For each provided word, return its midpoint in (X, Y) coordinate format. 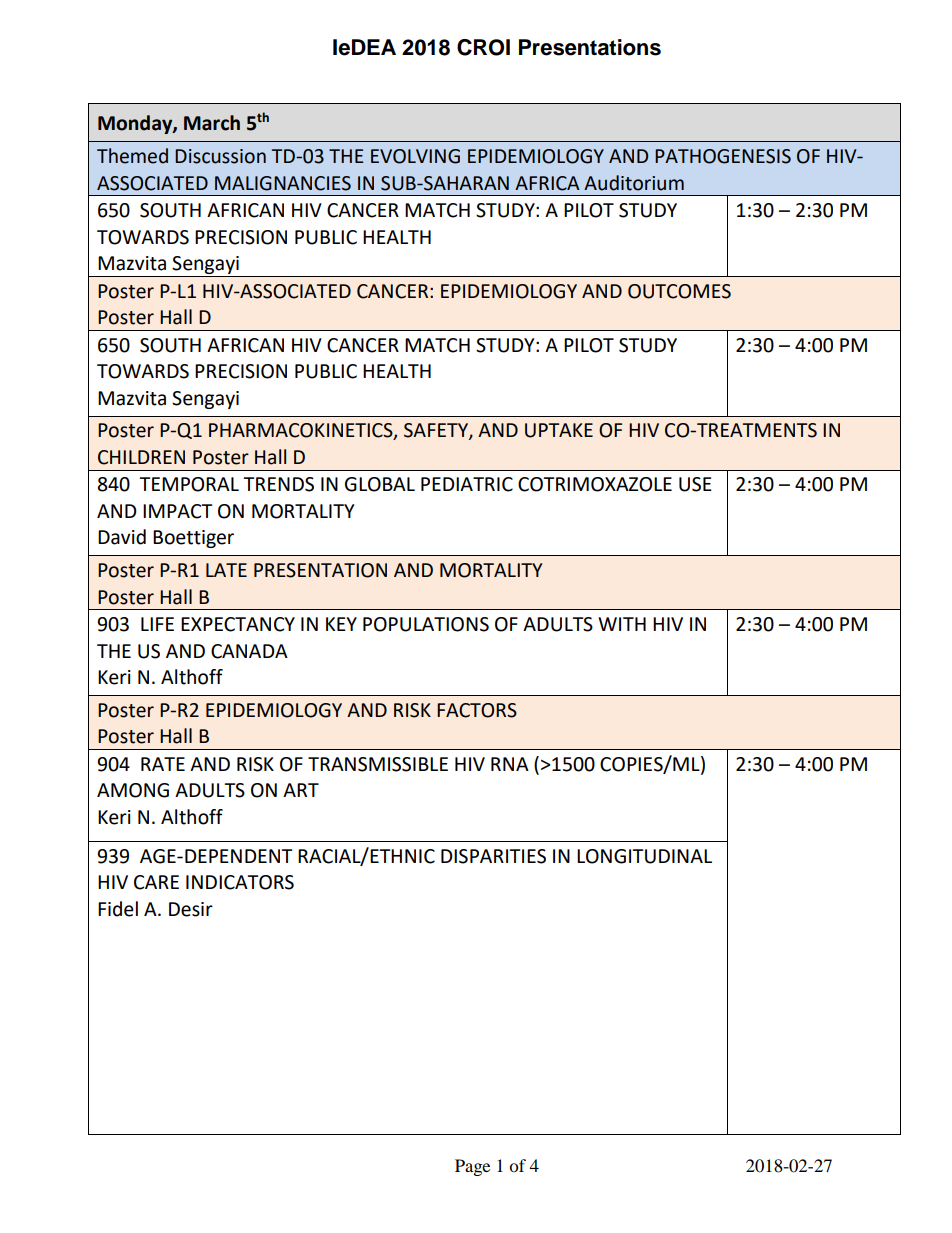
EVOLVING (415, 156)
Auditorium (634, 183)
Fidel (118, 909)
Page (472, 1167)
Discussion (220, 156)
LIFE (157, 624)
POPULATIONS (426, 624)
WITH (622, 624)
